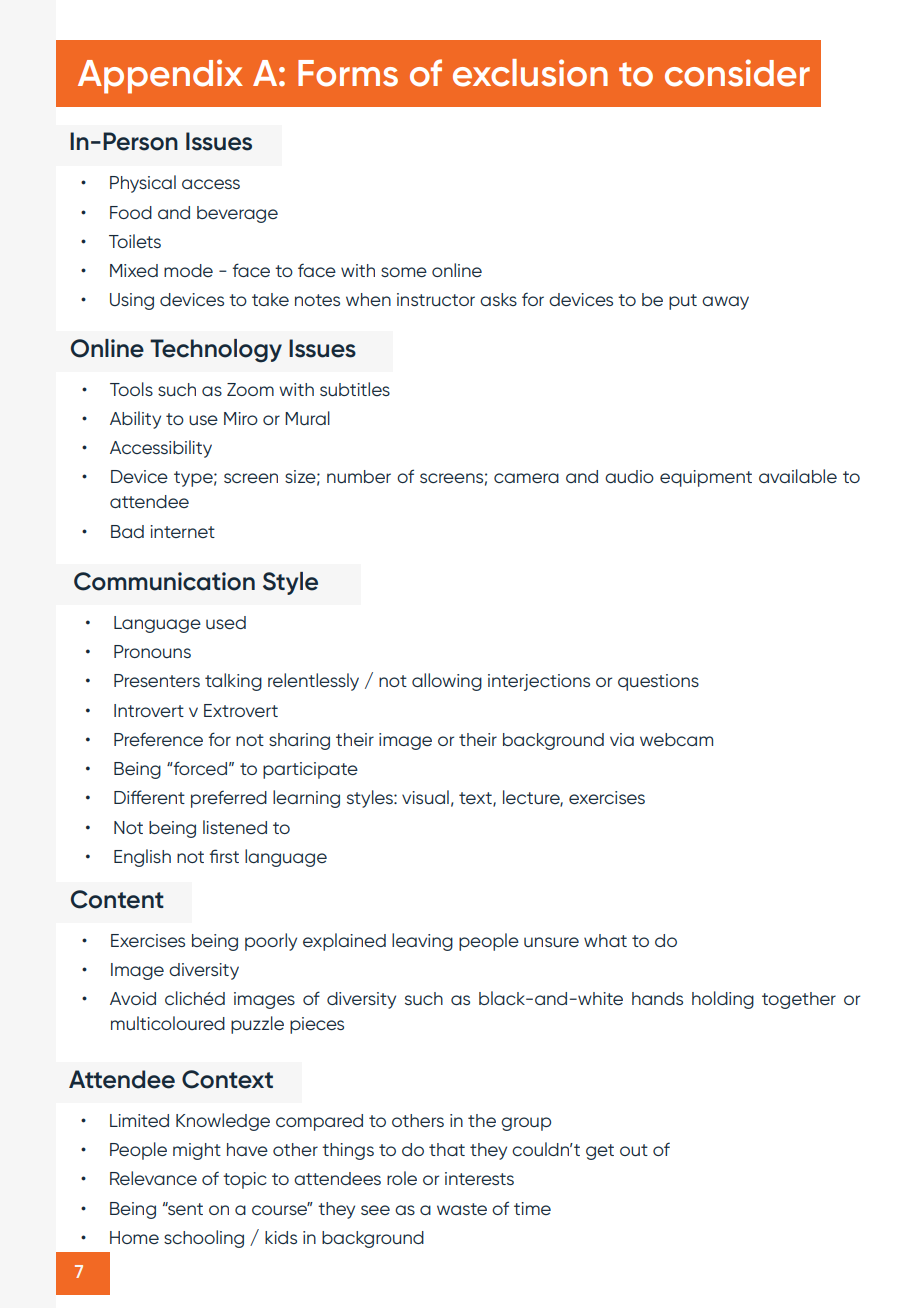 The height and width of the document is (1308, 924). I want to click on exclusion, so click(530, 73).
